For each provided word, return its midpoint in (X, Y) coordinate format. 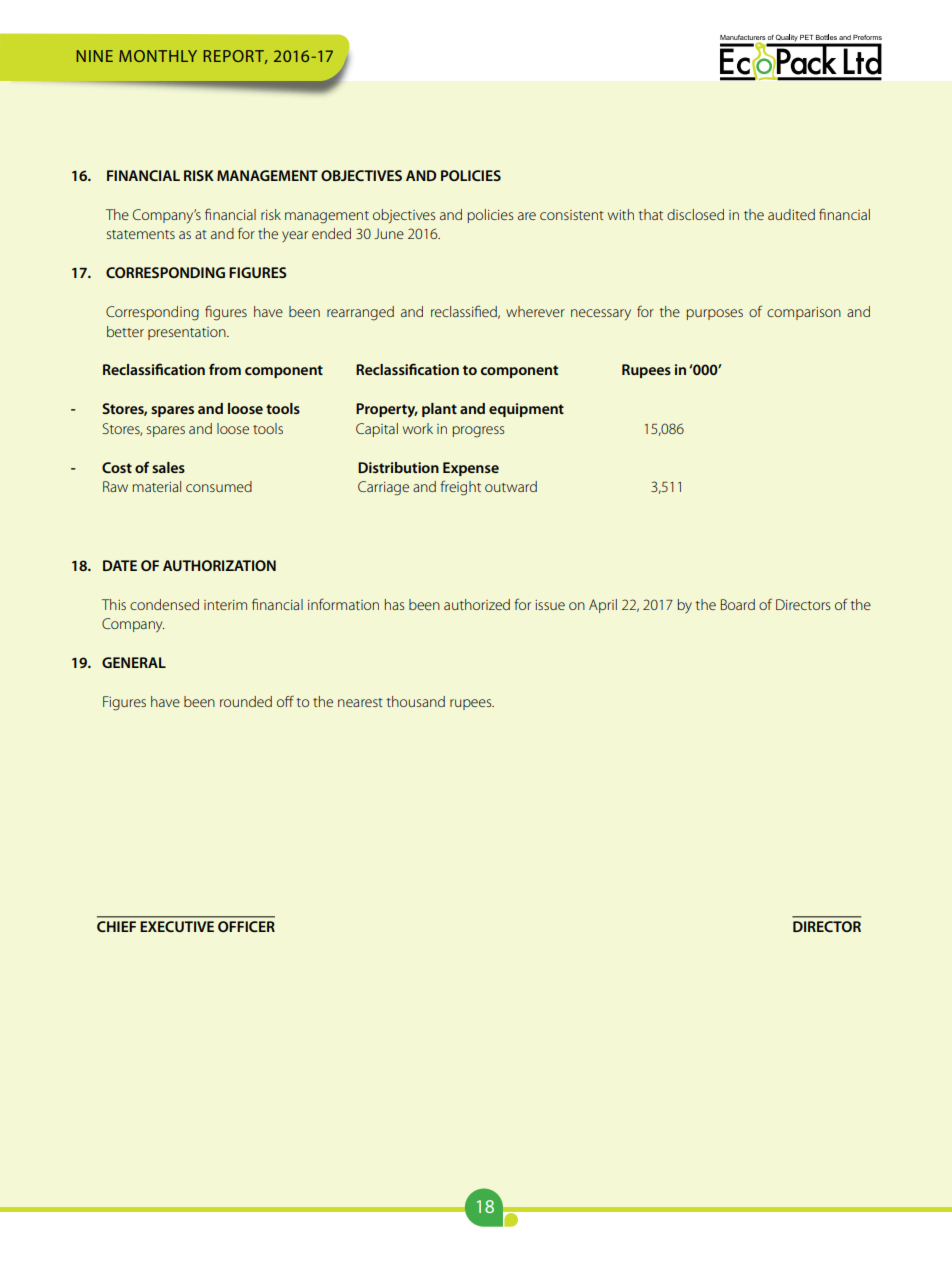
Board (738, 604)
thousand (415, 701)
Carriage (383, 488)
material (157, 486)
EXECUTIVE (177, 926)
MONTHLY (158, 56)
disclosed (695, 214)
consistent (572, 215)
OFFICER (246, 926)
